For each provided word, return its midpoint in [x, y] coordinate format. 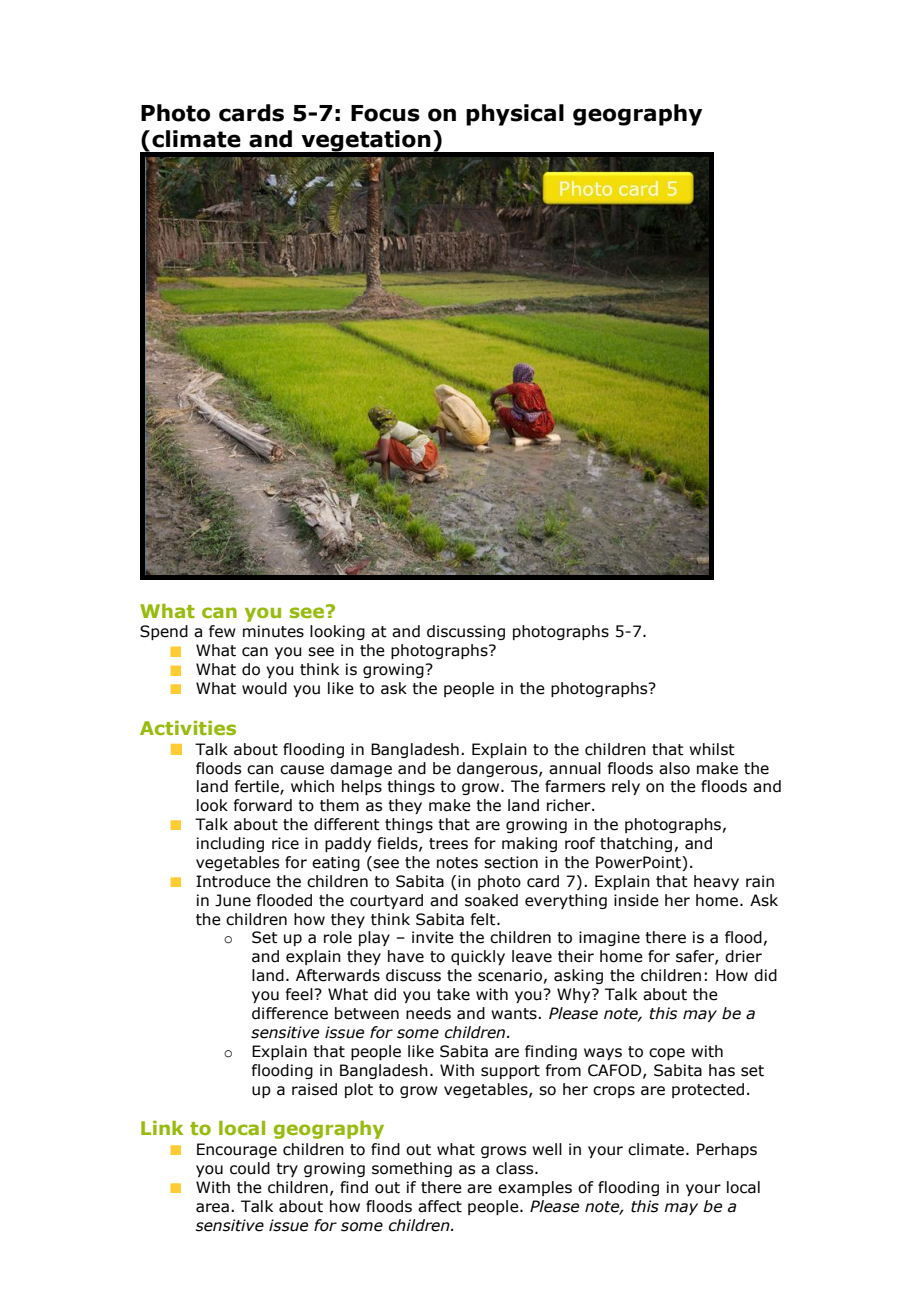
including [230, 844]
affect [440, 1206]
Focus [385, 113]
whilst [712, 749]
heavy [716, 882]
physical [515, 115]
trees [448, 844]
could [250, 1168]
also [674, 768]
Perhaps [727, 1150]
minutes [273, 631]
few [222, 631]
